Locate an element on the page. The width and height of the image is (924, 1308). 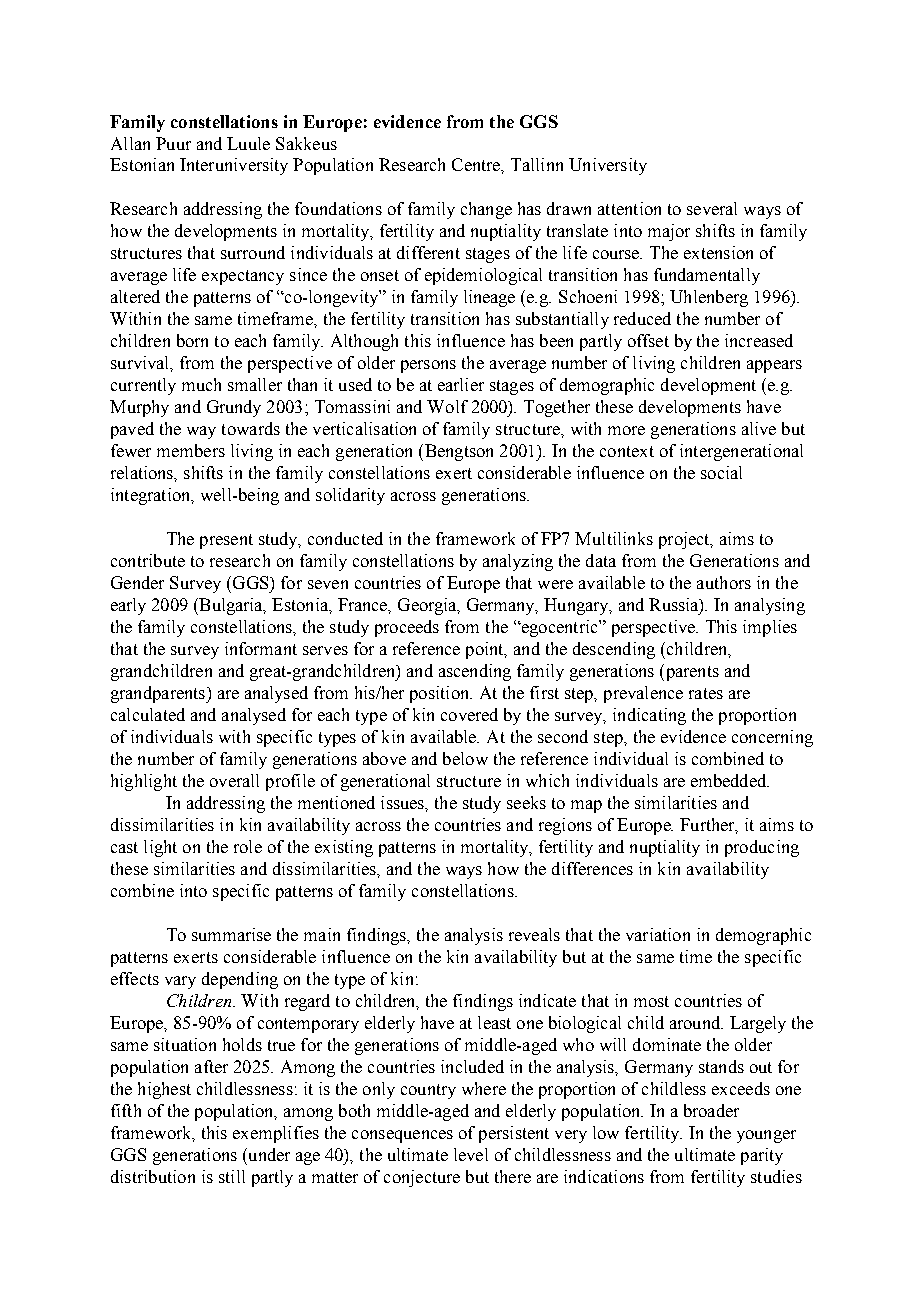
change is located at coordinates (486, 210).
